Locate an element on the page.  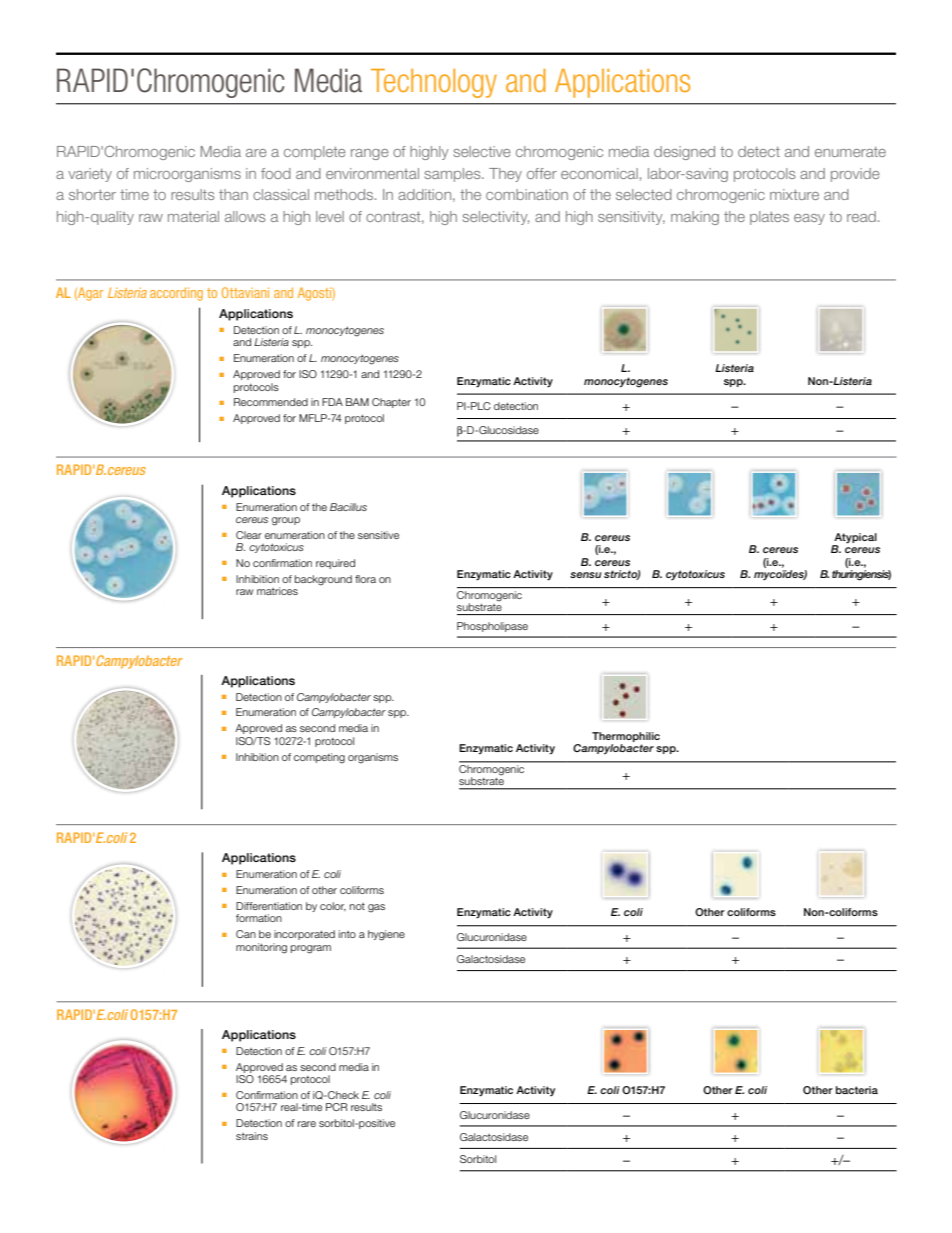
selective is located at coordinates (482, 151).
